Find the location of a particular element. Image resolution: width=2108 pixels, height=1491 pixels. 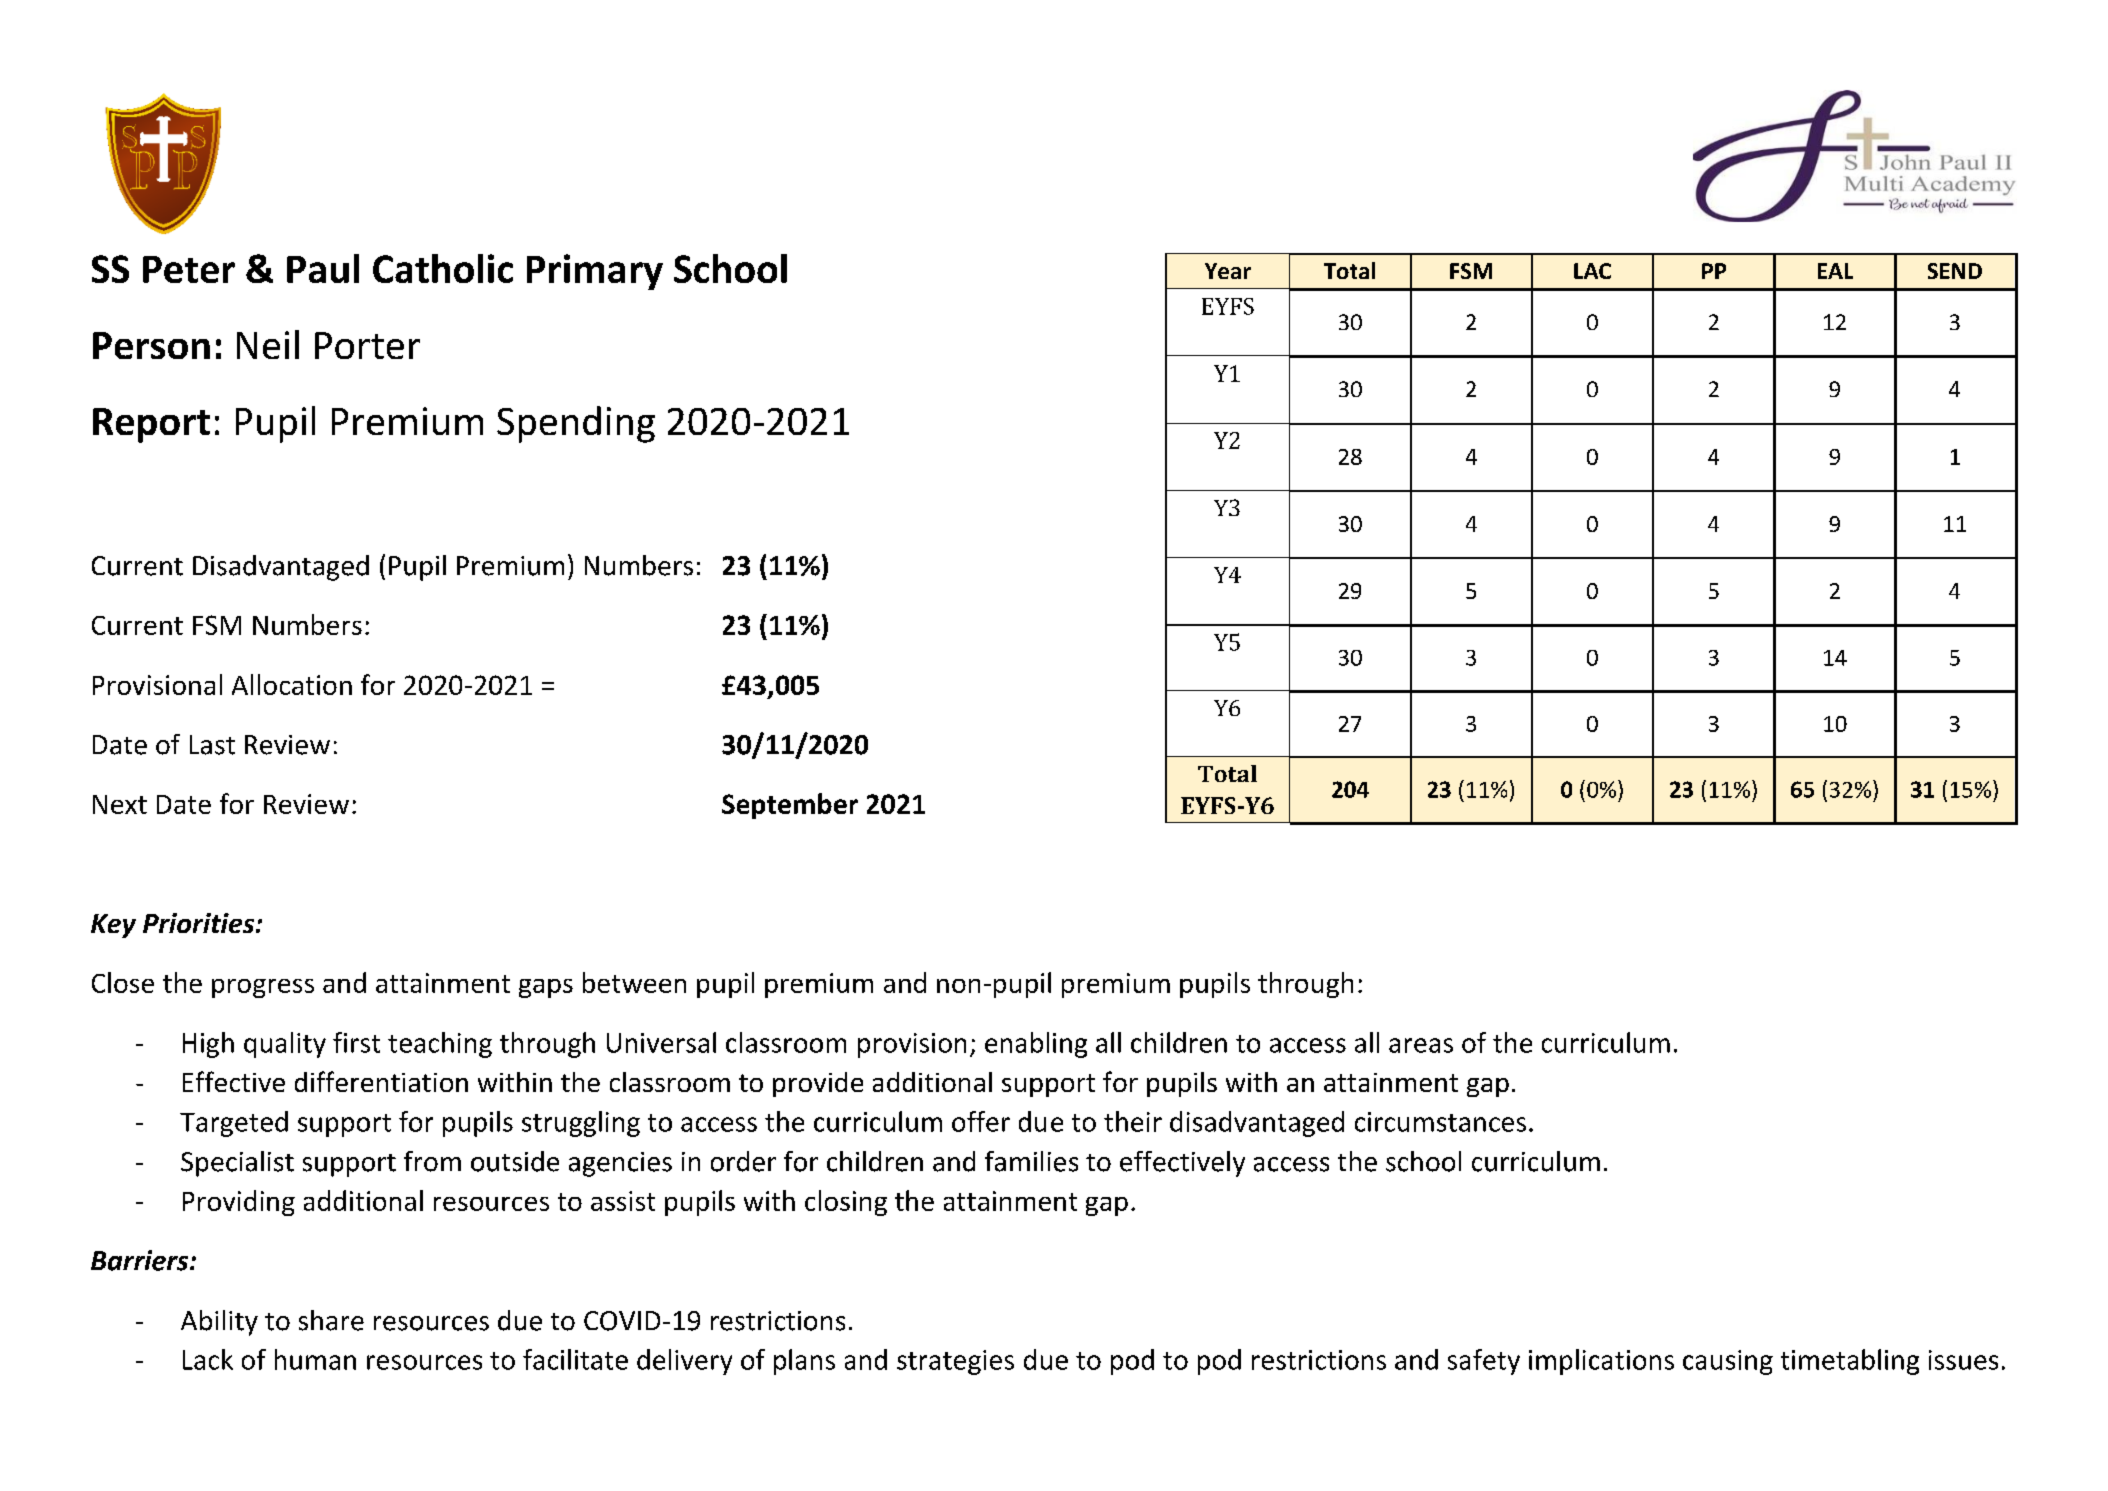

EAL is located at coordinates (1835, 271).
